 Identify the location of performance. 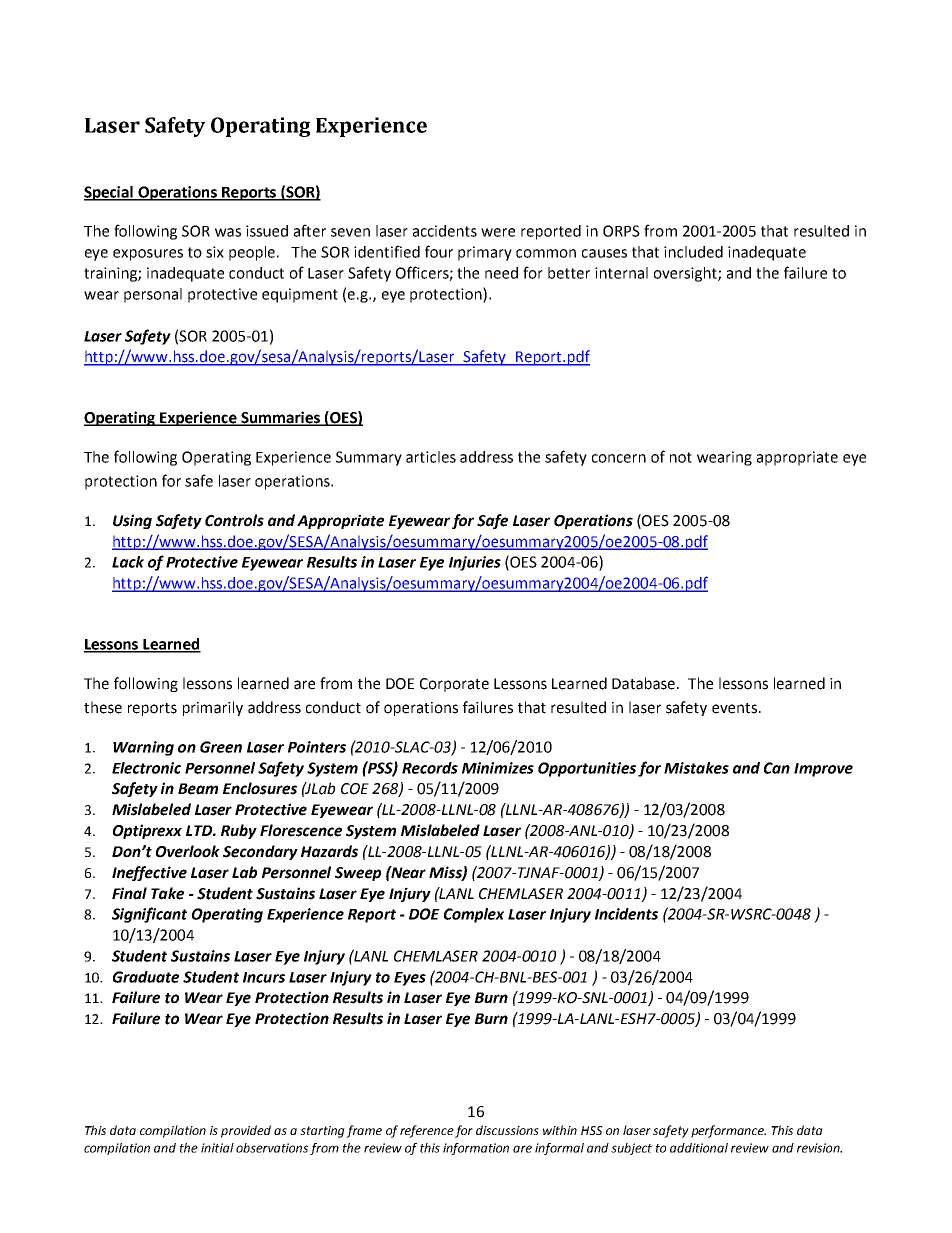
(728, 1131).
